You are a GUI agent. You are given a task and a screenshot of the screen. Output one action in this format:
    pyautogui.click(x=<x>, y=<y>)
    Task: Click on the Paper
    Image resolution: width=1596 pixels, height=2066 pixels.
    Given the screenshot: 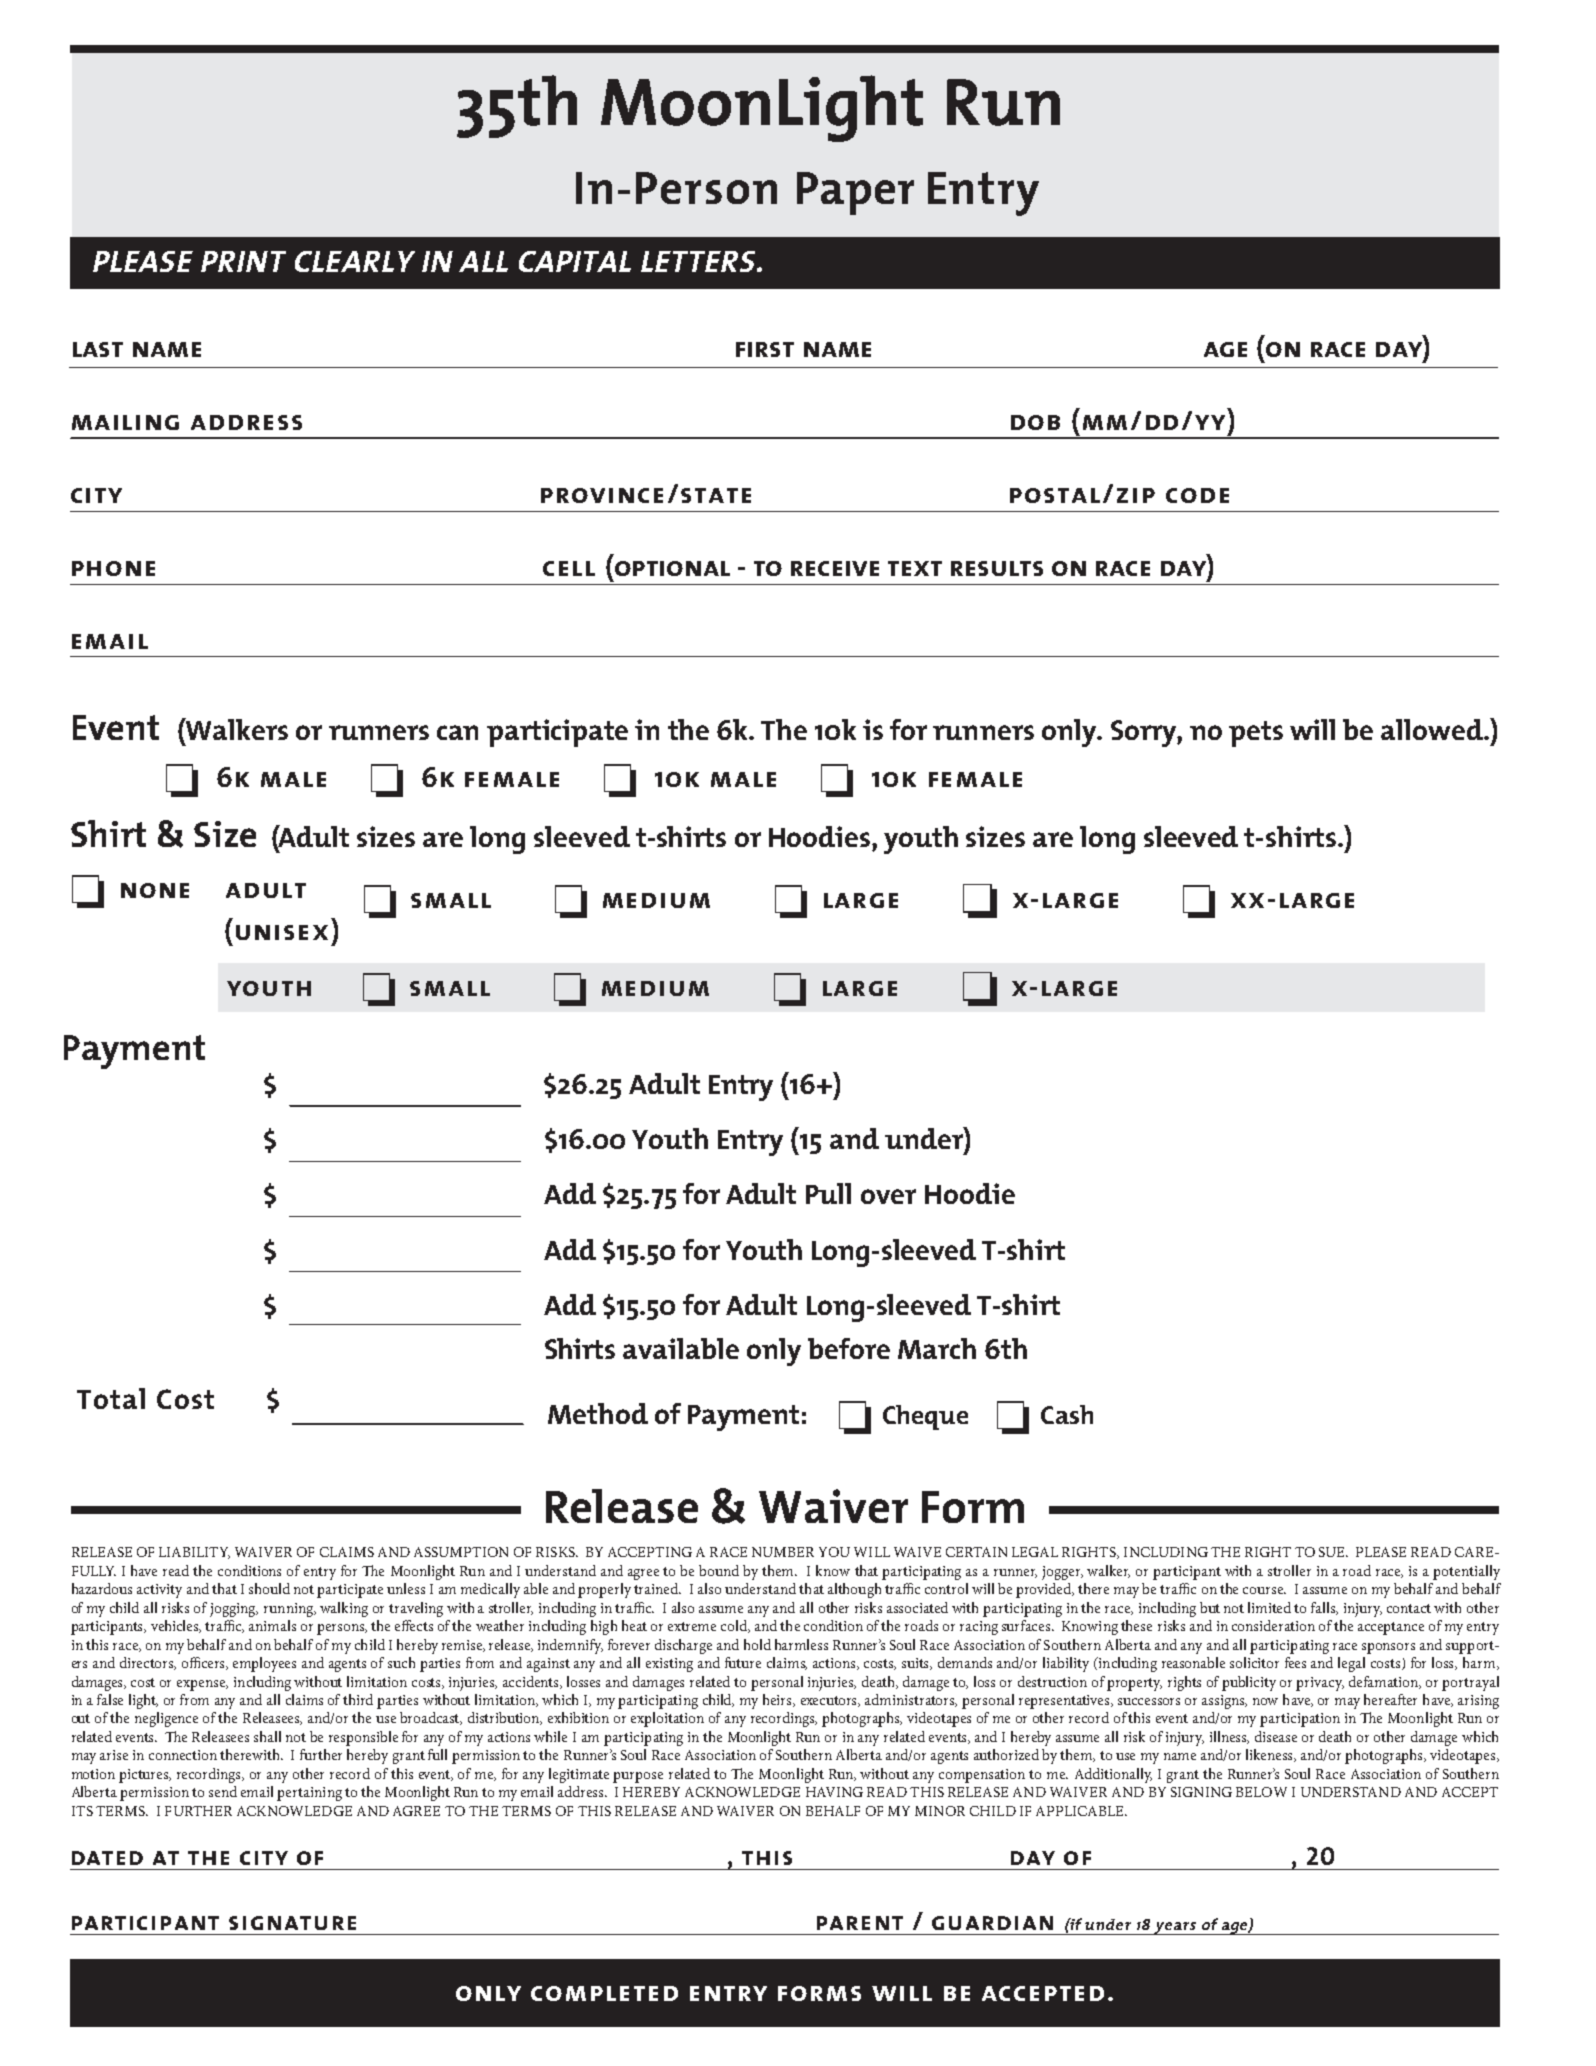 What is the action you would take?
    pyautogui.click(x=855, y=193)
